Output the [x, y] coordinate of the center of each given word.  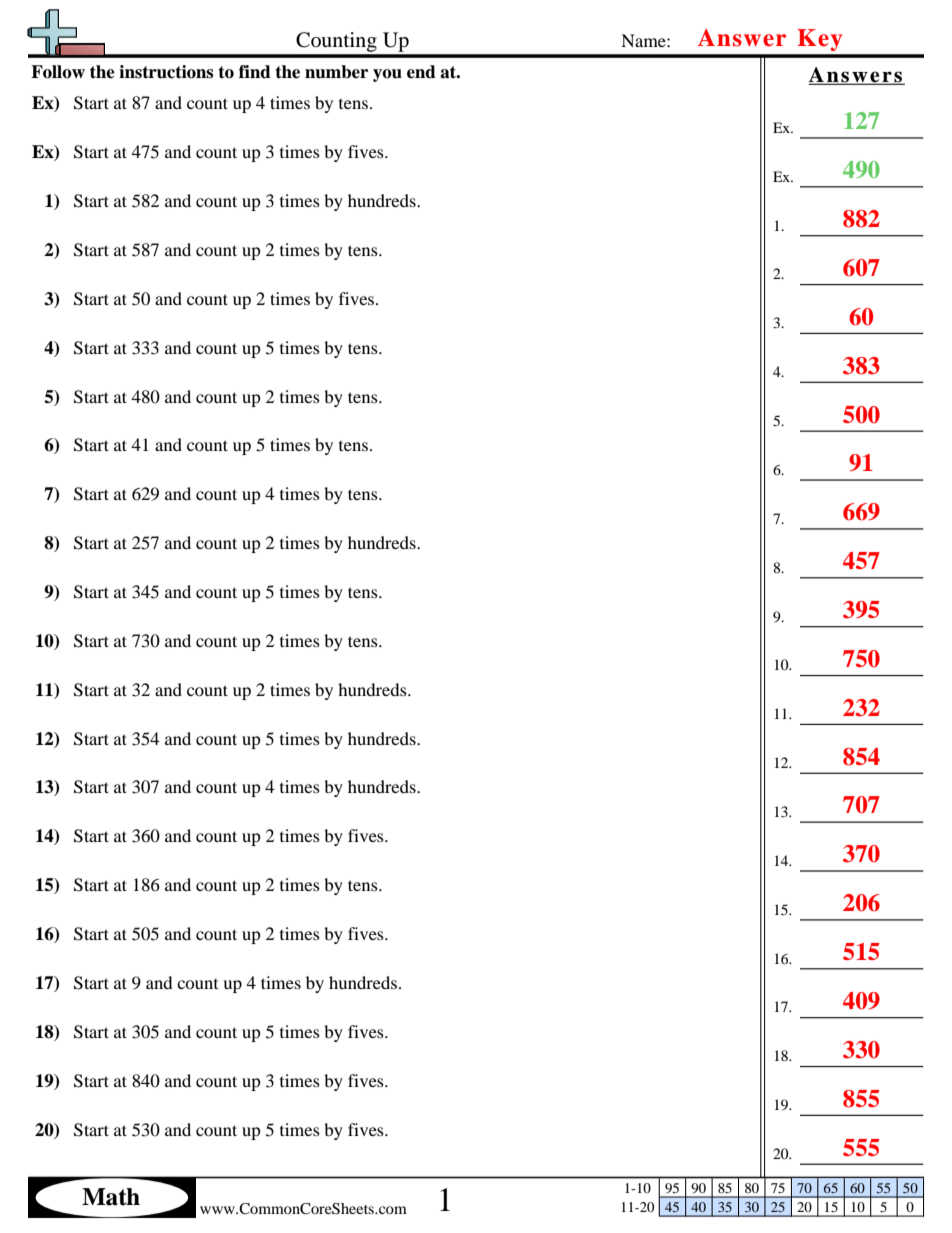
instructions [166, 72]
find [255, 72]
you [387, 75]
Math [111, 1197]
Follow [58, 72]
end [421, 72]
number [336, 72]
